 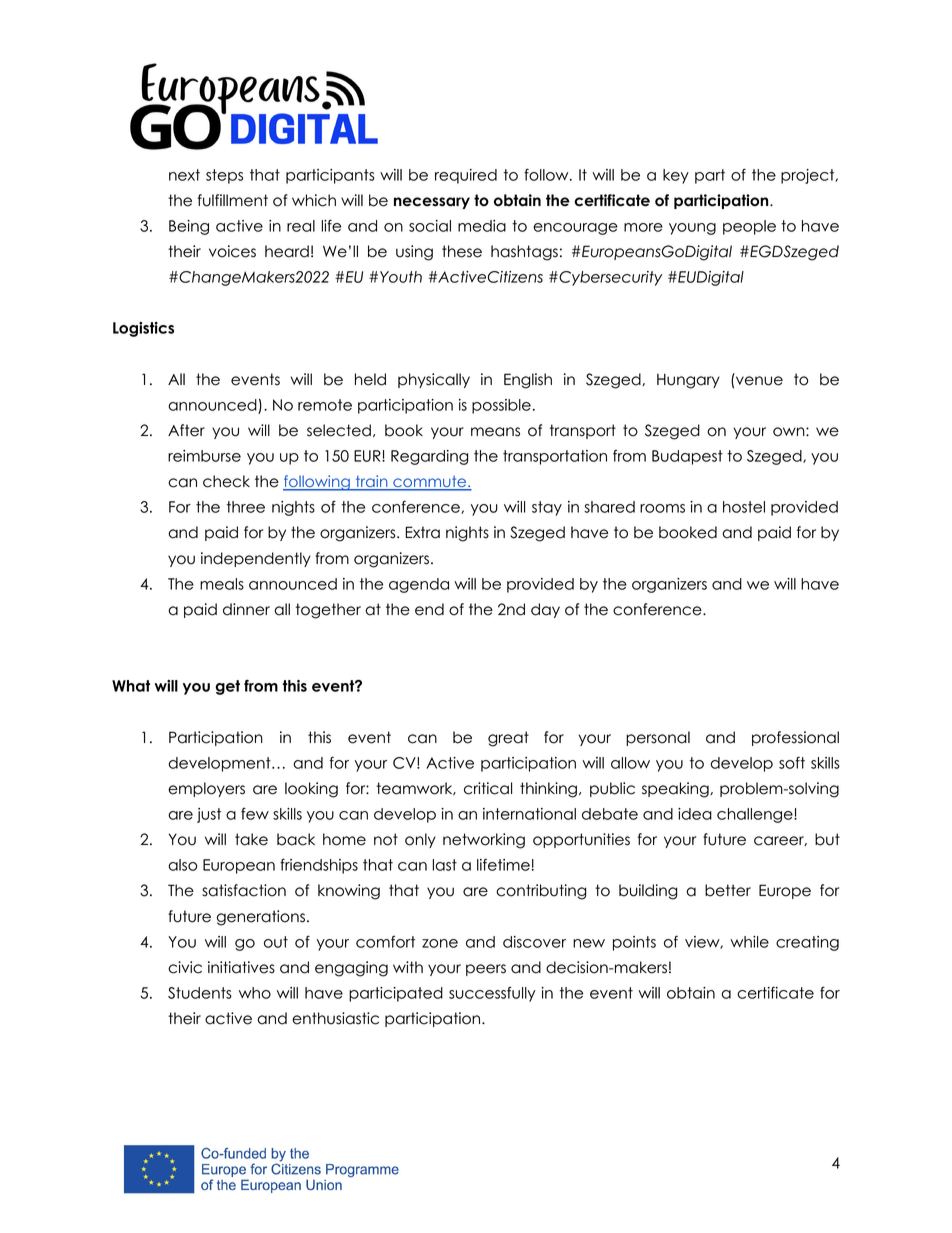 What do you see at coordinates (186, 430) in the screenshot?
I see `After` at bounding box center [186, 430].
